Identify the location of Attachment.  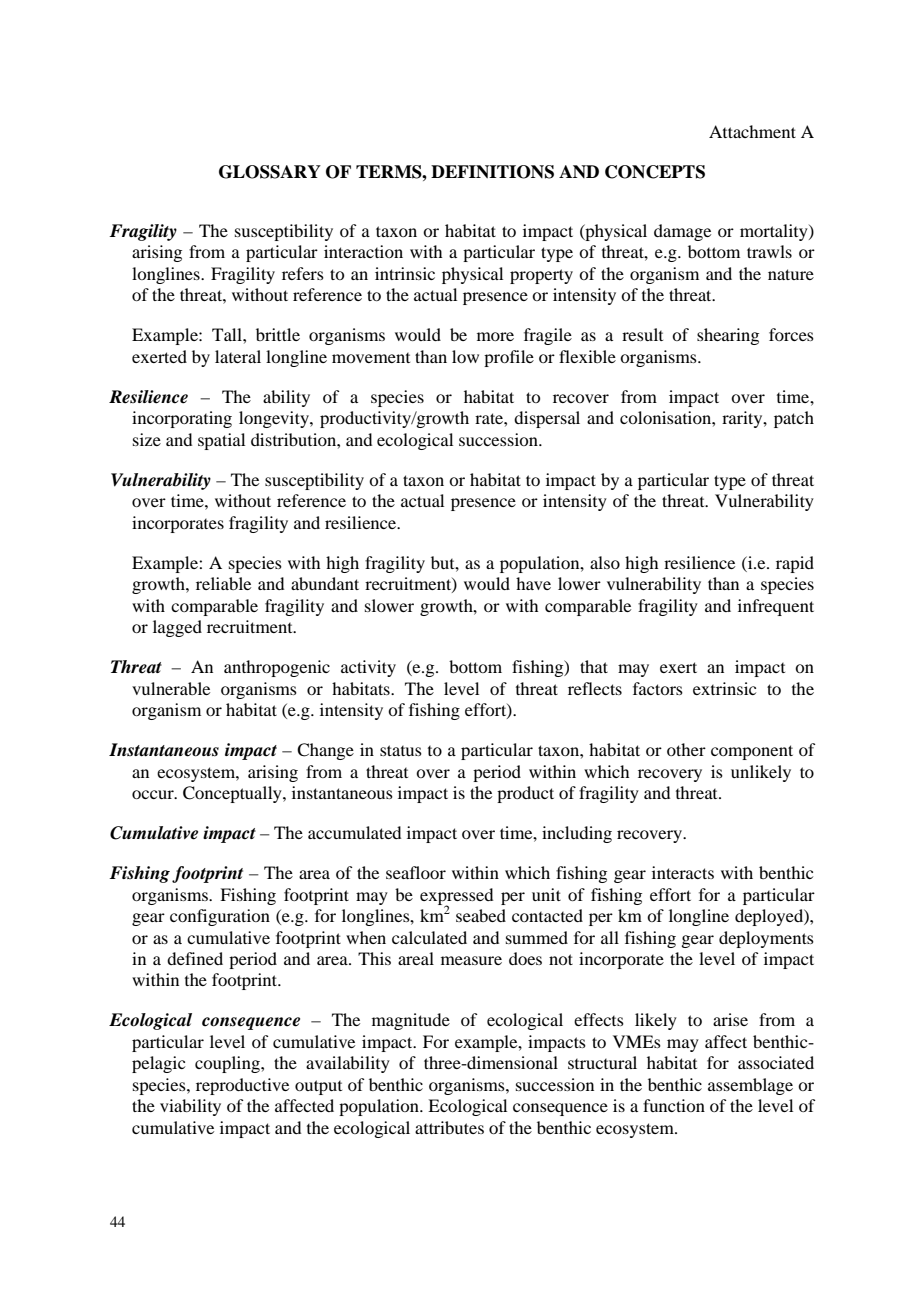
(752, 131).
